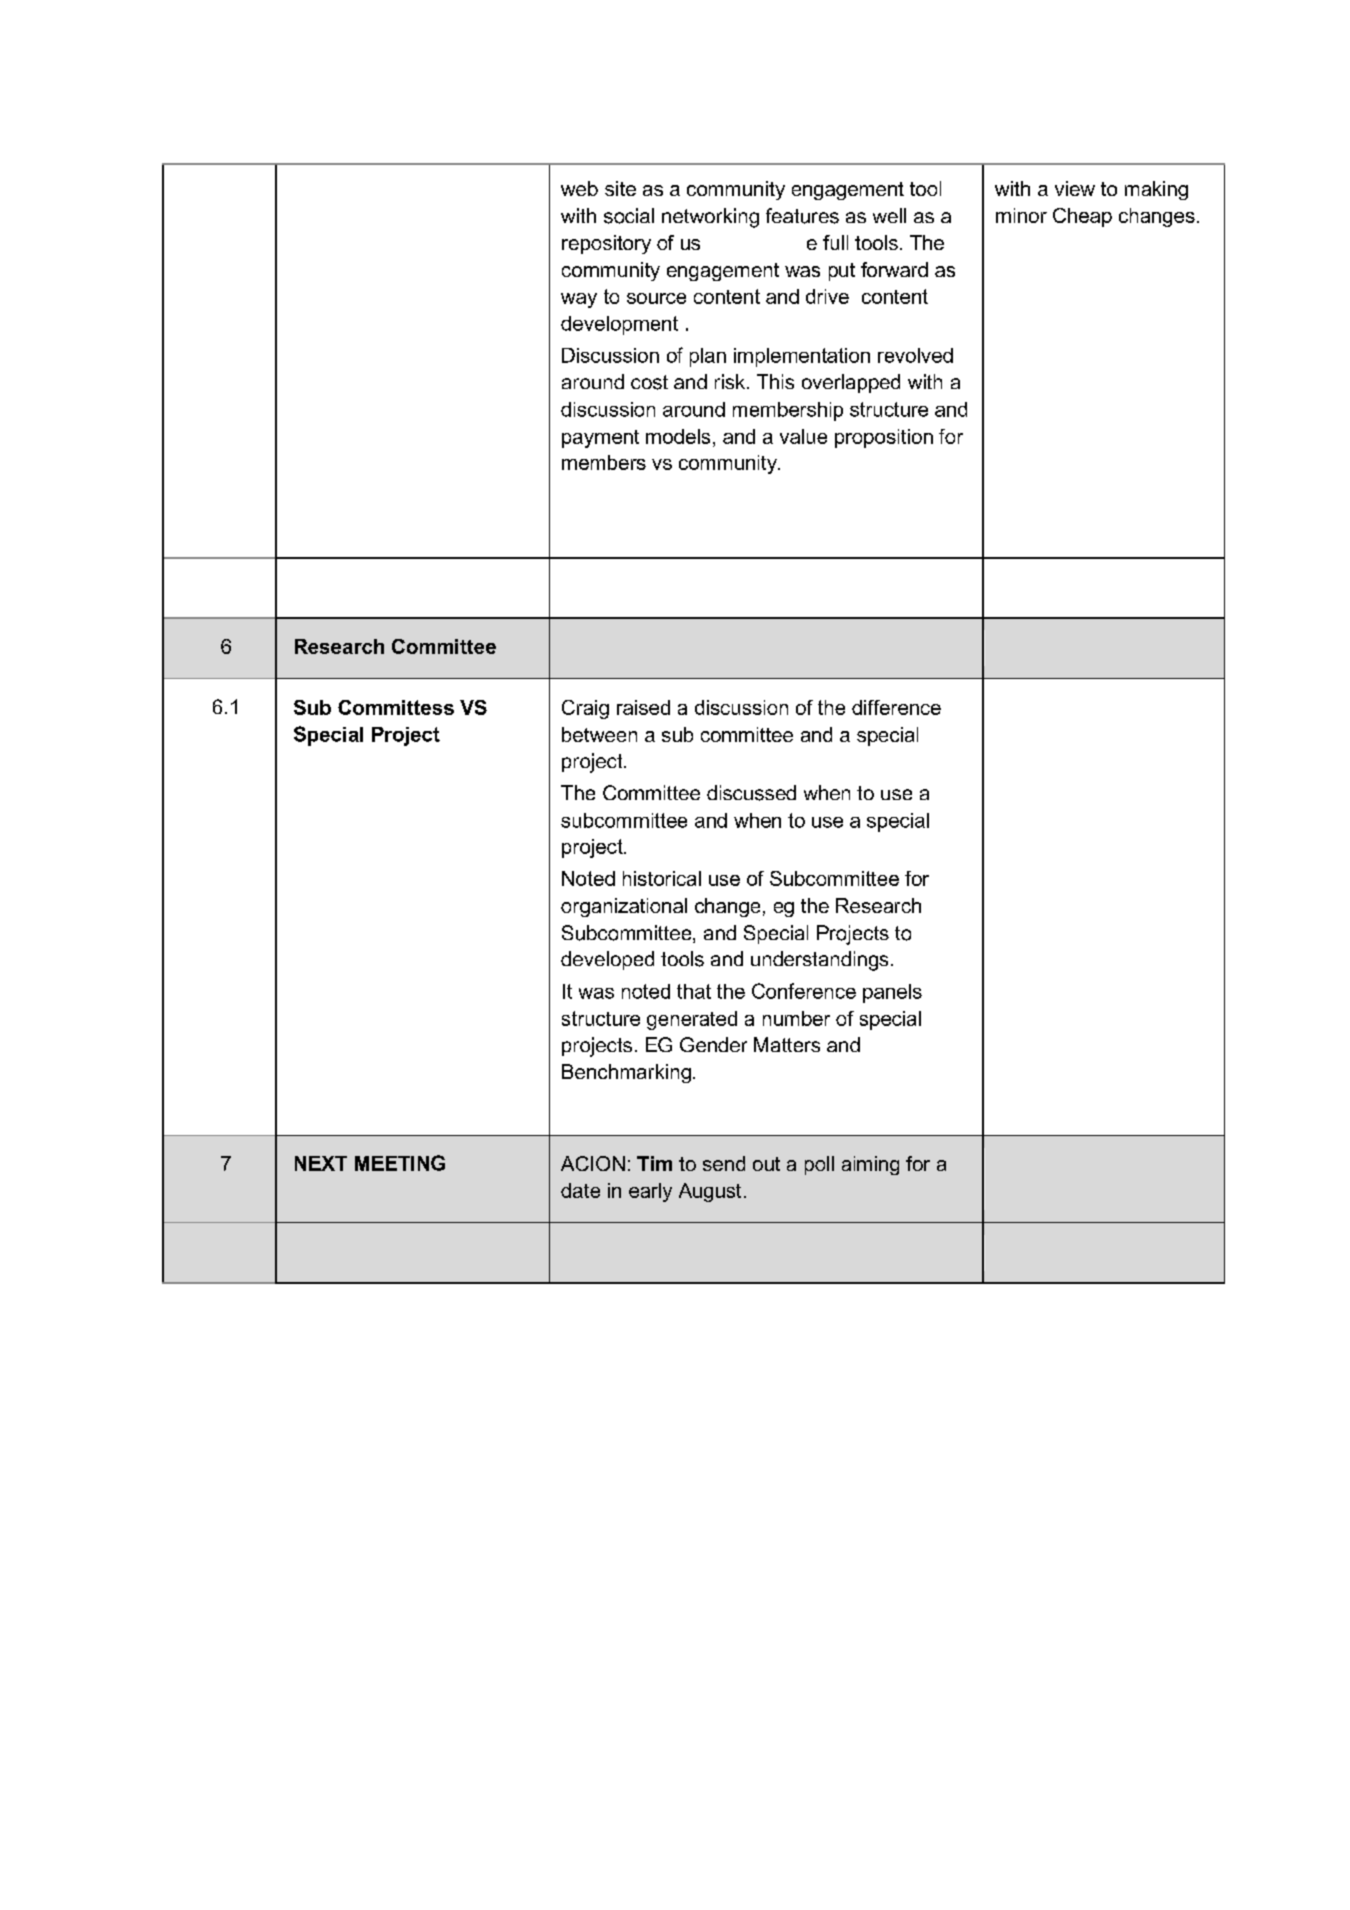  I want to click on aiming, so click(870, 1165).
